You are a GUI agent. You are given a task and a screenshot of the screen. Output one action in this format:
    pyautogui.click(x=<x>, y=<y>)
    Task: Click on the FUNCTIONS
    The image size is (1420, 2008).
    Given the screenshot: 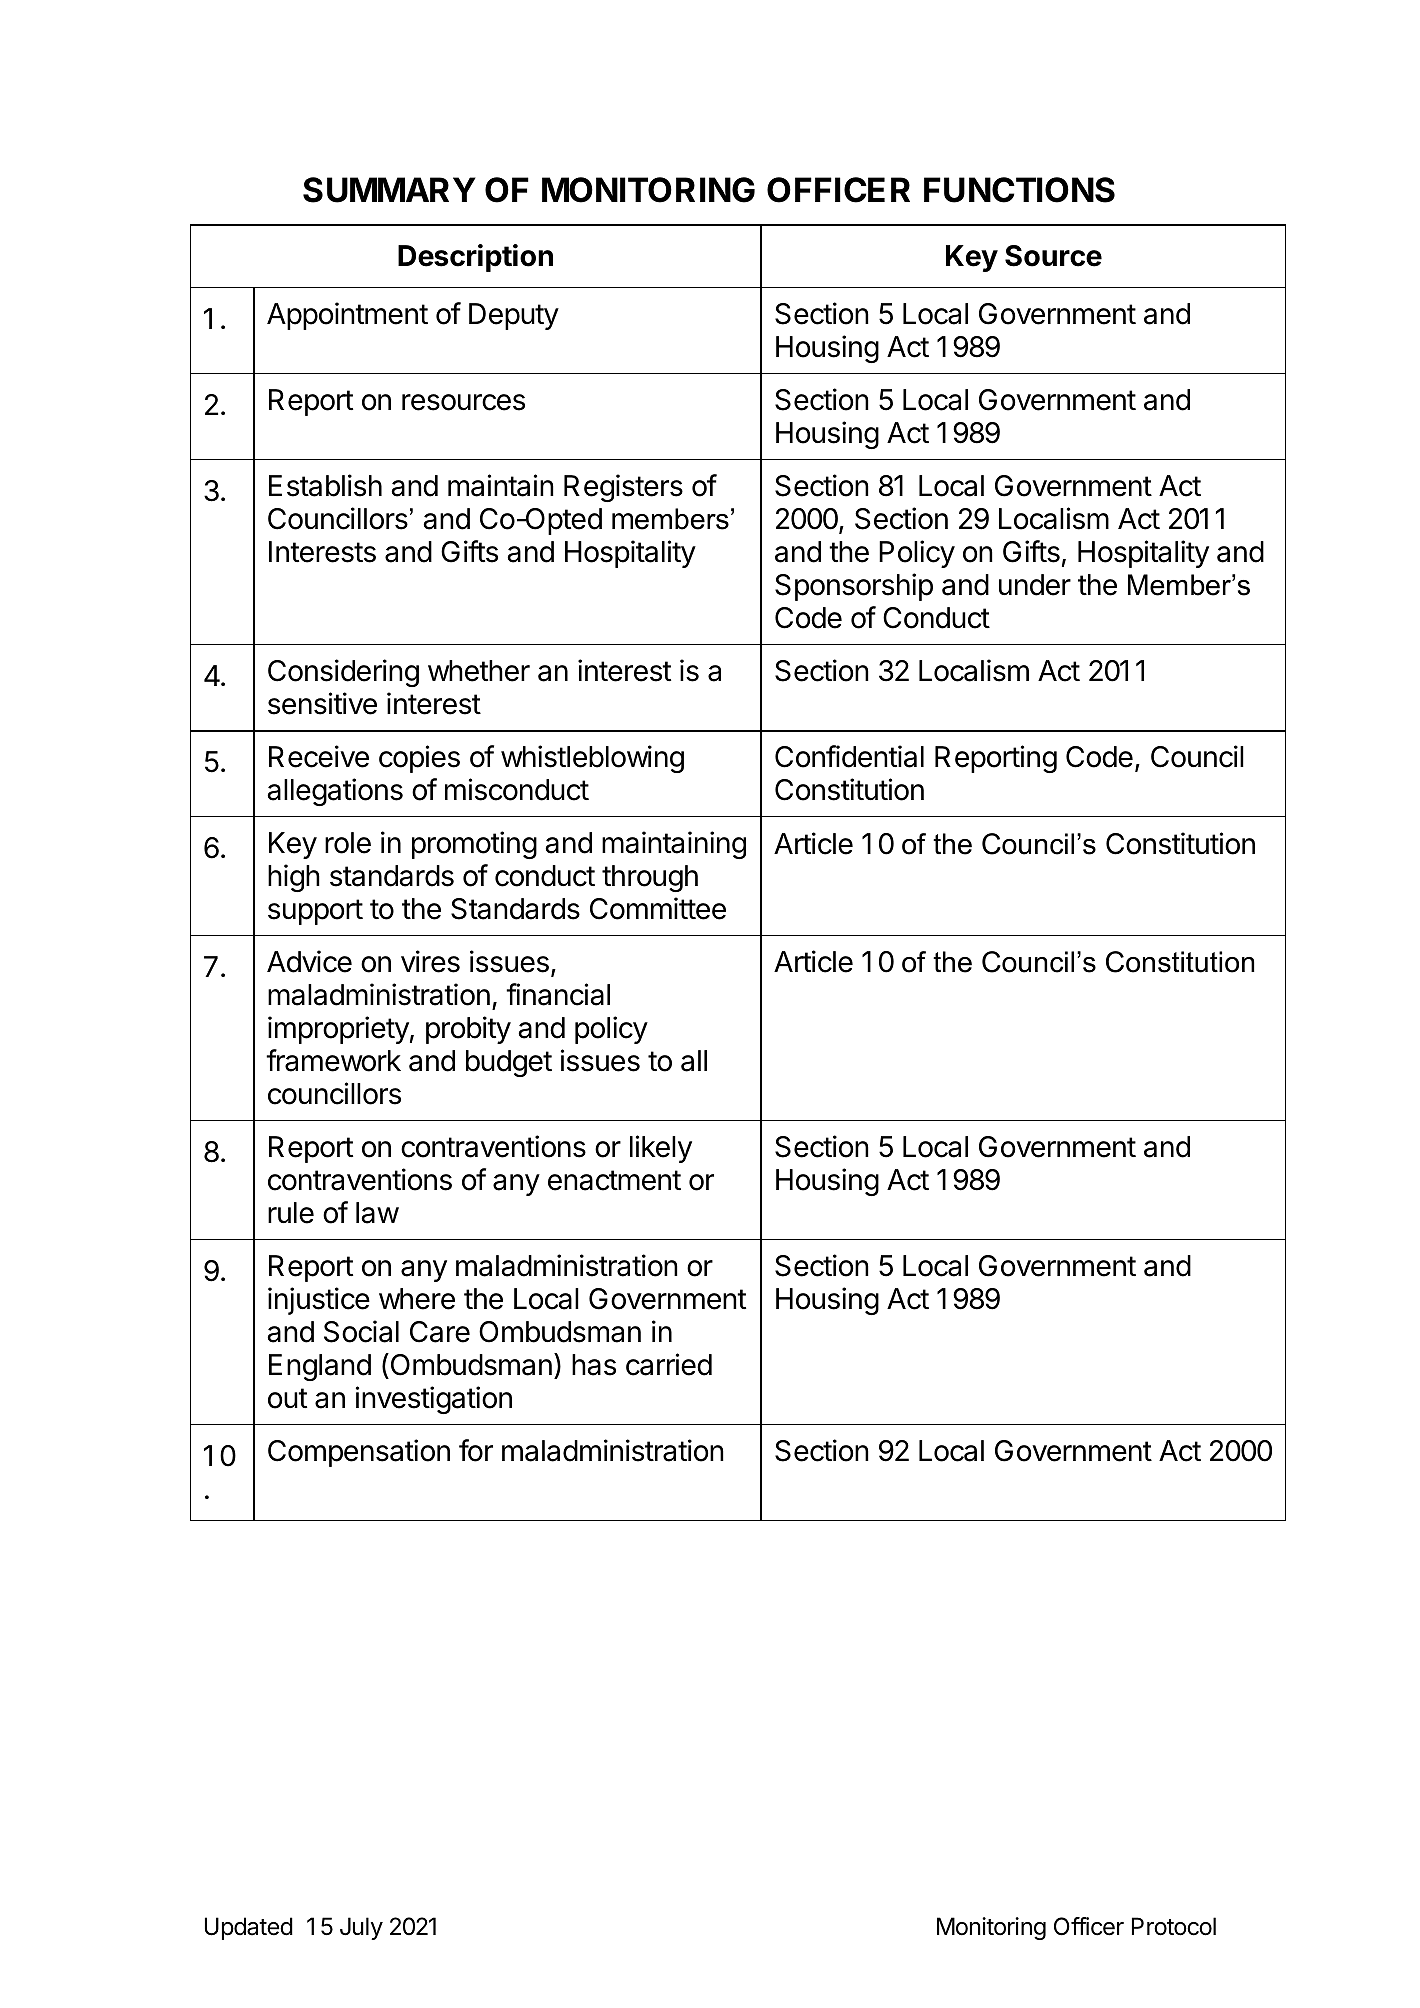 What is the action you would take?
    pyautogui.click(x=1019, y=190)
